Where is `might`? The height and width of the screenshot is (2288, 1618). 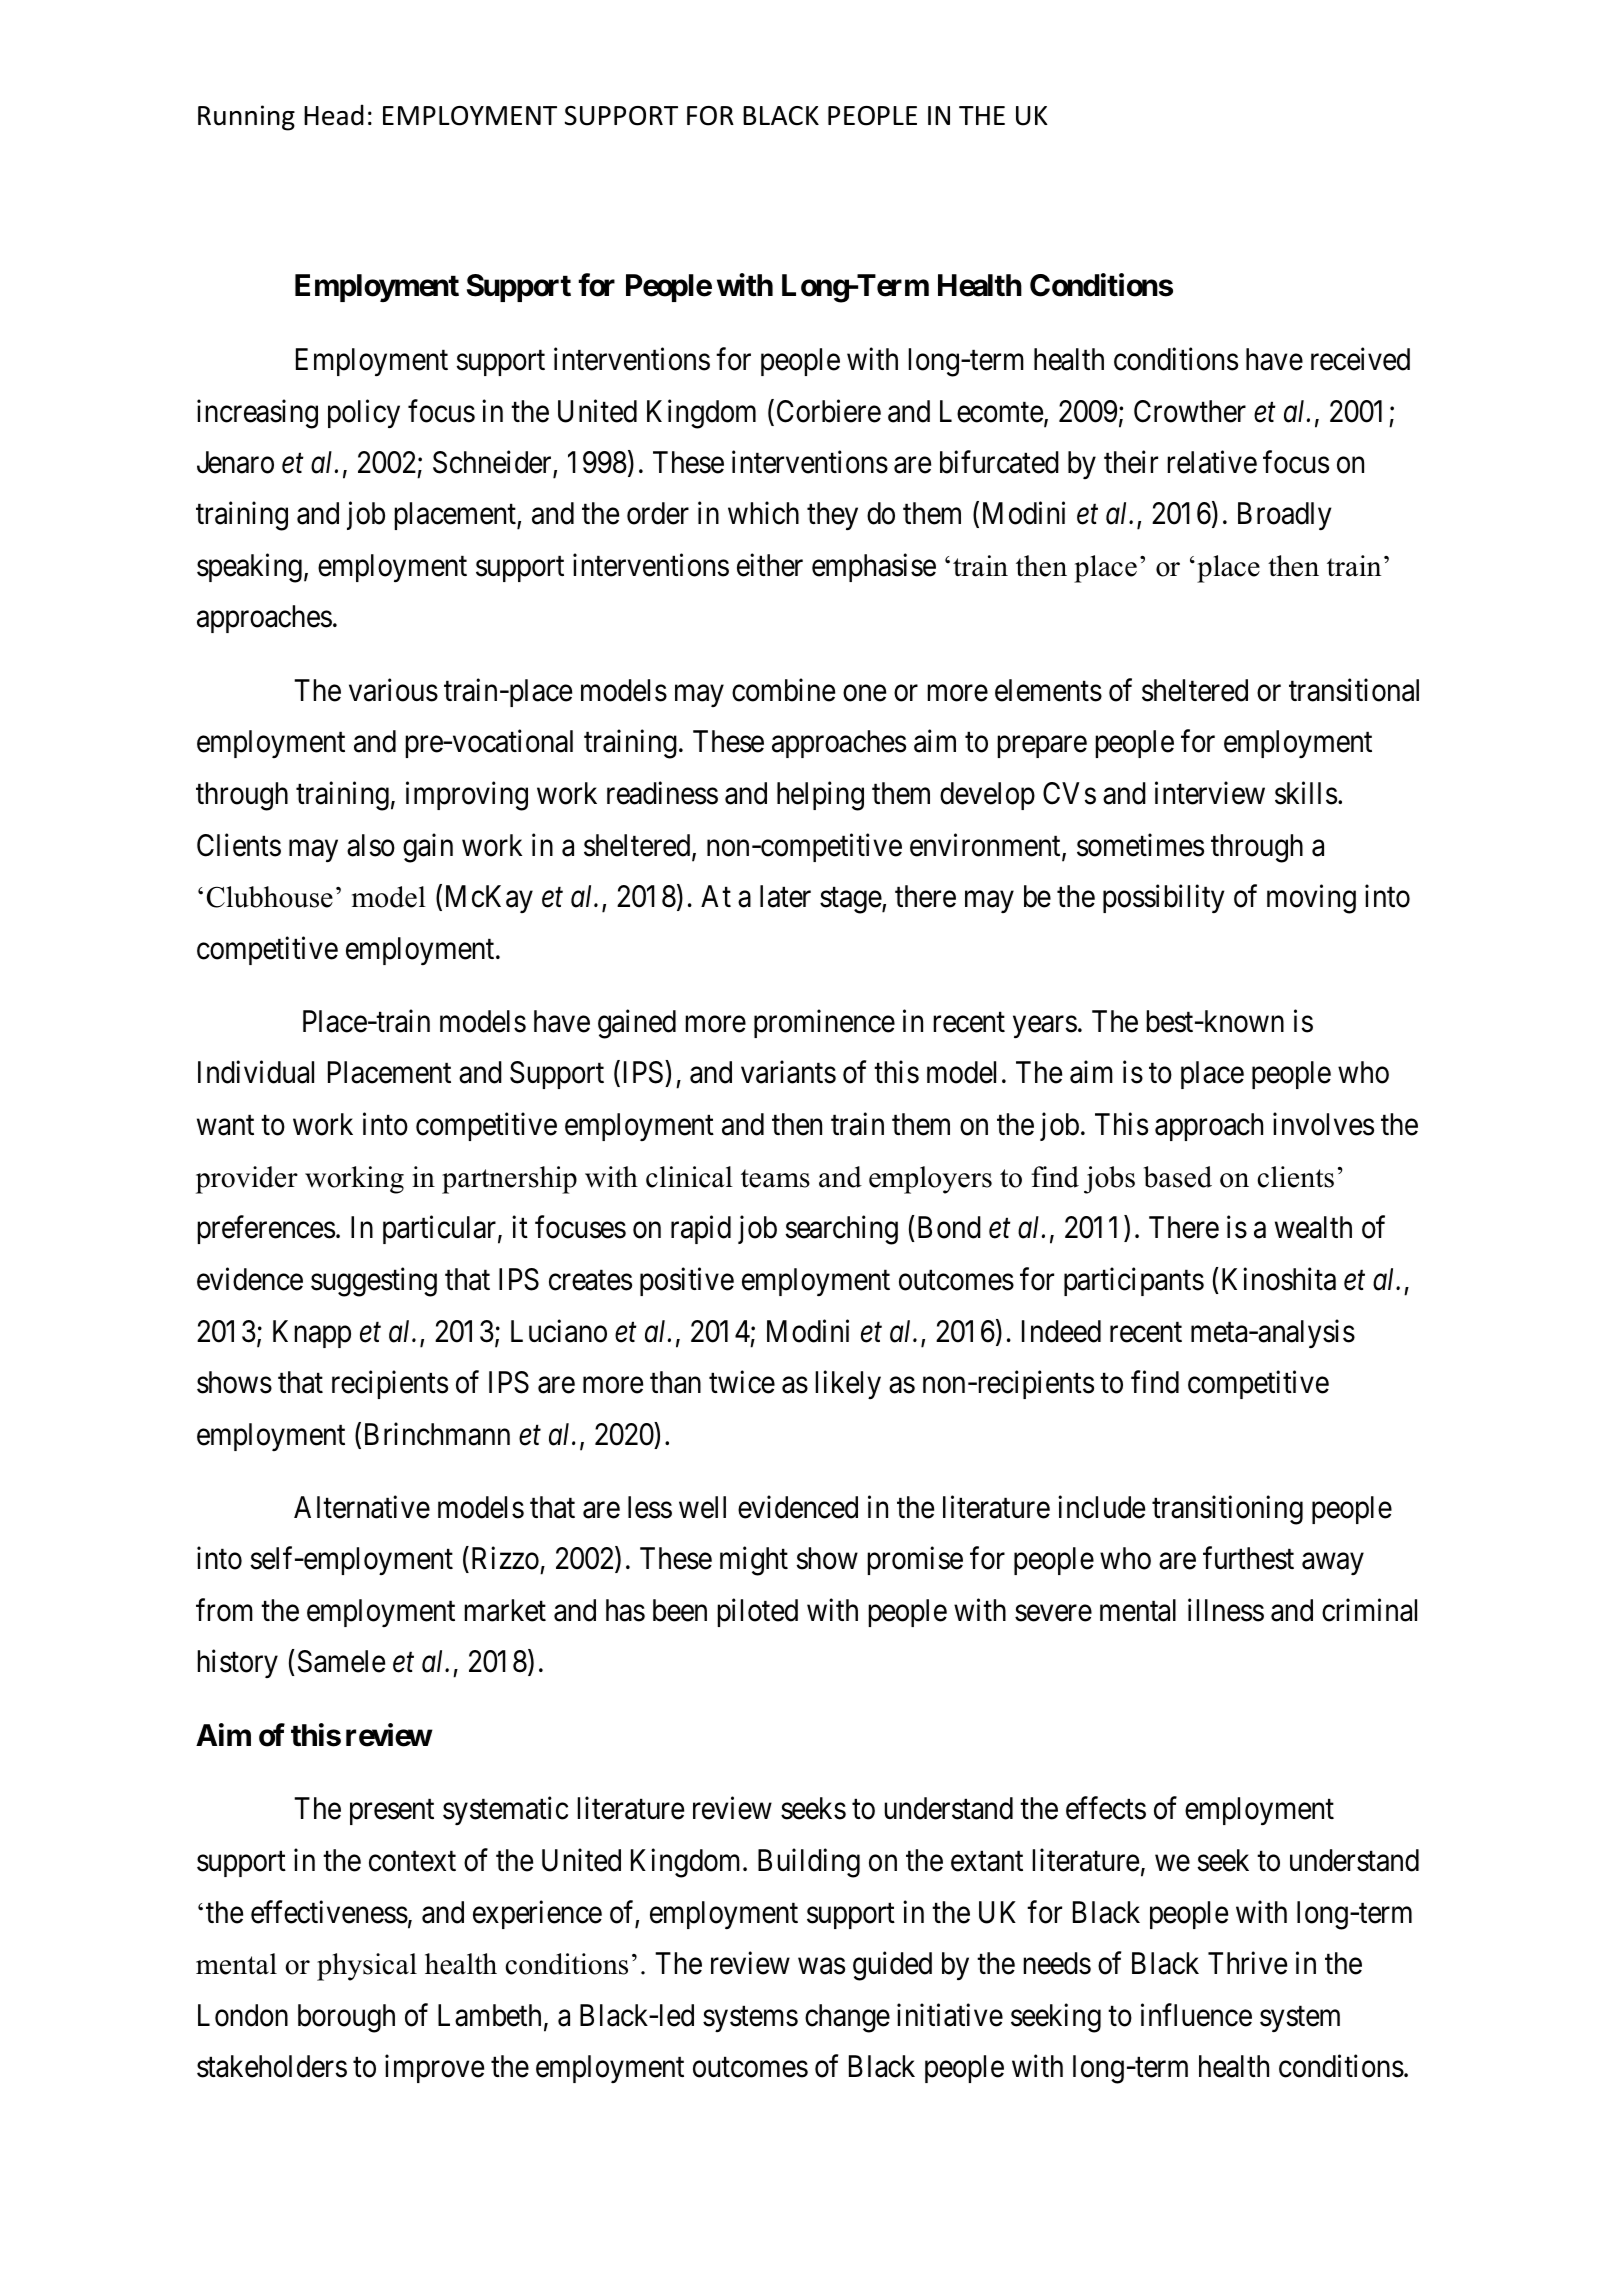
might is located at coordinates (754, 1561).
